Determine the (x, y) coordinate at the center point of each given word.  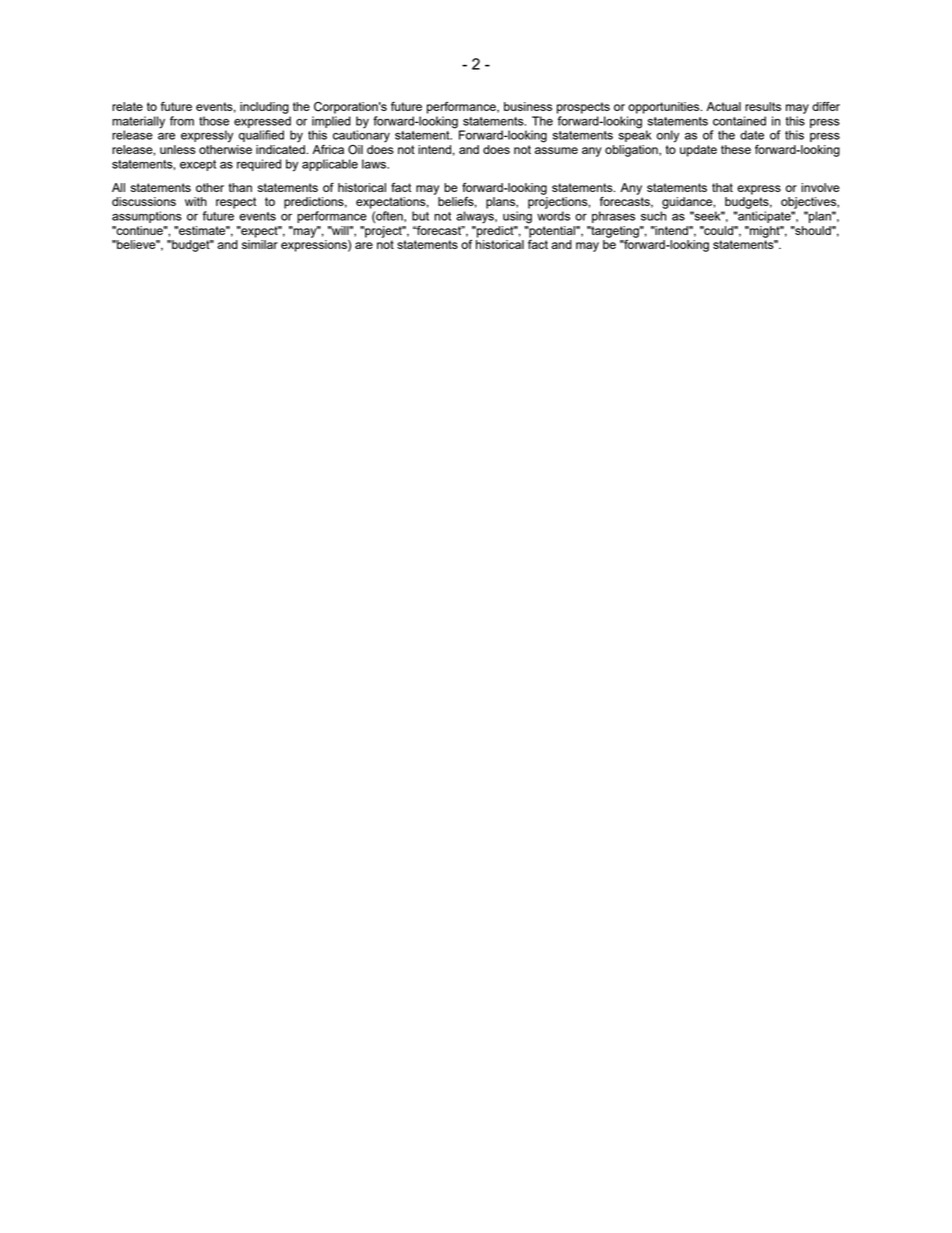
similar (260, 244)
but (420, 216)
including (264, 108)
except (198, 165)
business (528, 106)
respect (236, 203)
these (736, 149)
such (653, 216)
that (722, 187)
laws (375, 164)
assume (556, 150)
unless (178, 149)
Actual (723, 106)
